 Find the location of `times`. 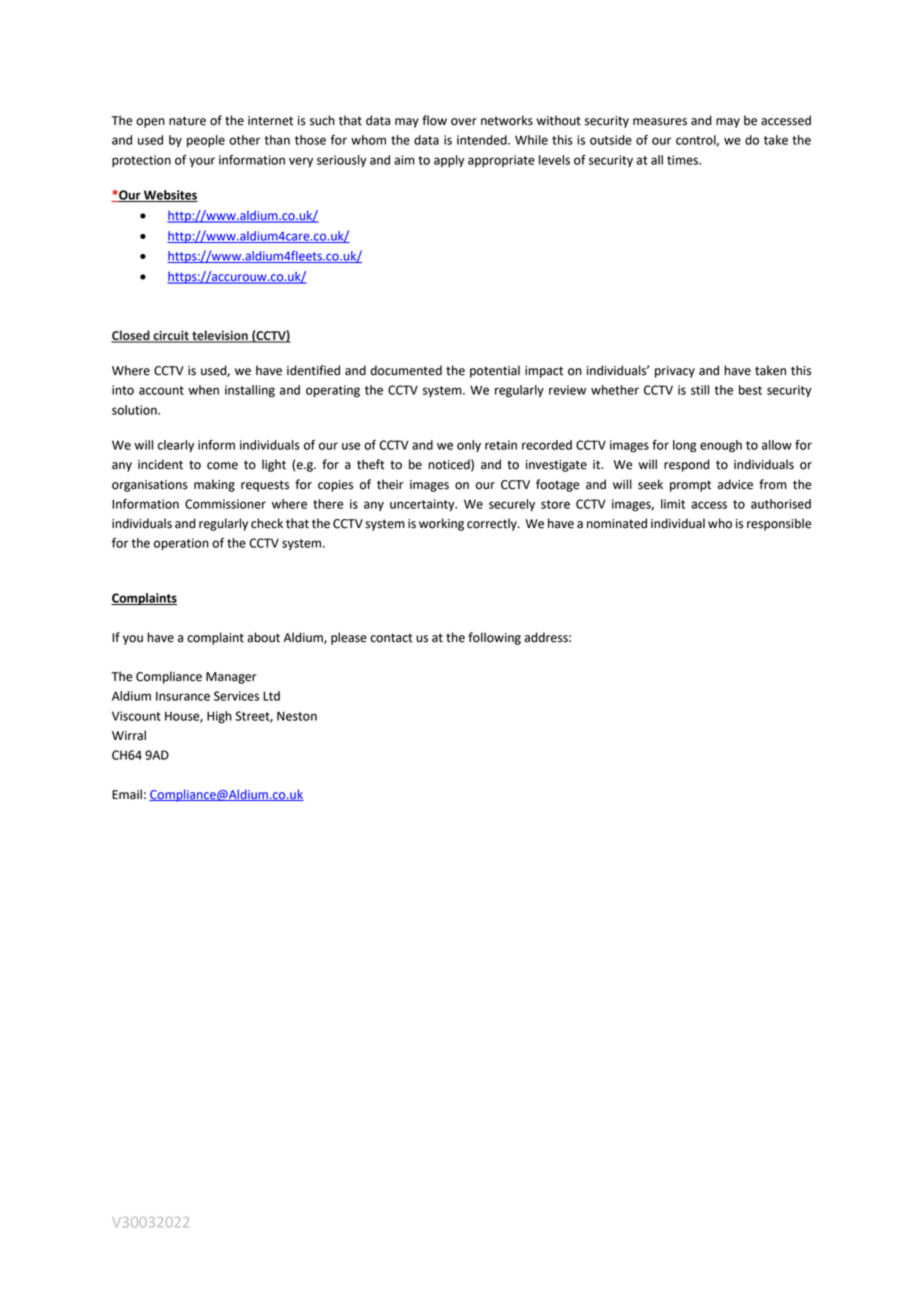

times is located at coordinates (683, 160).
